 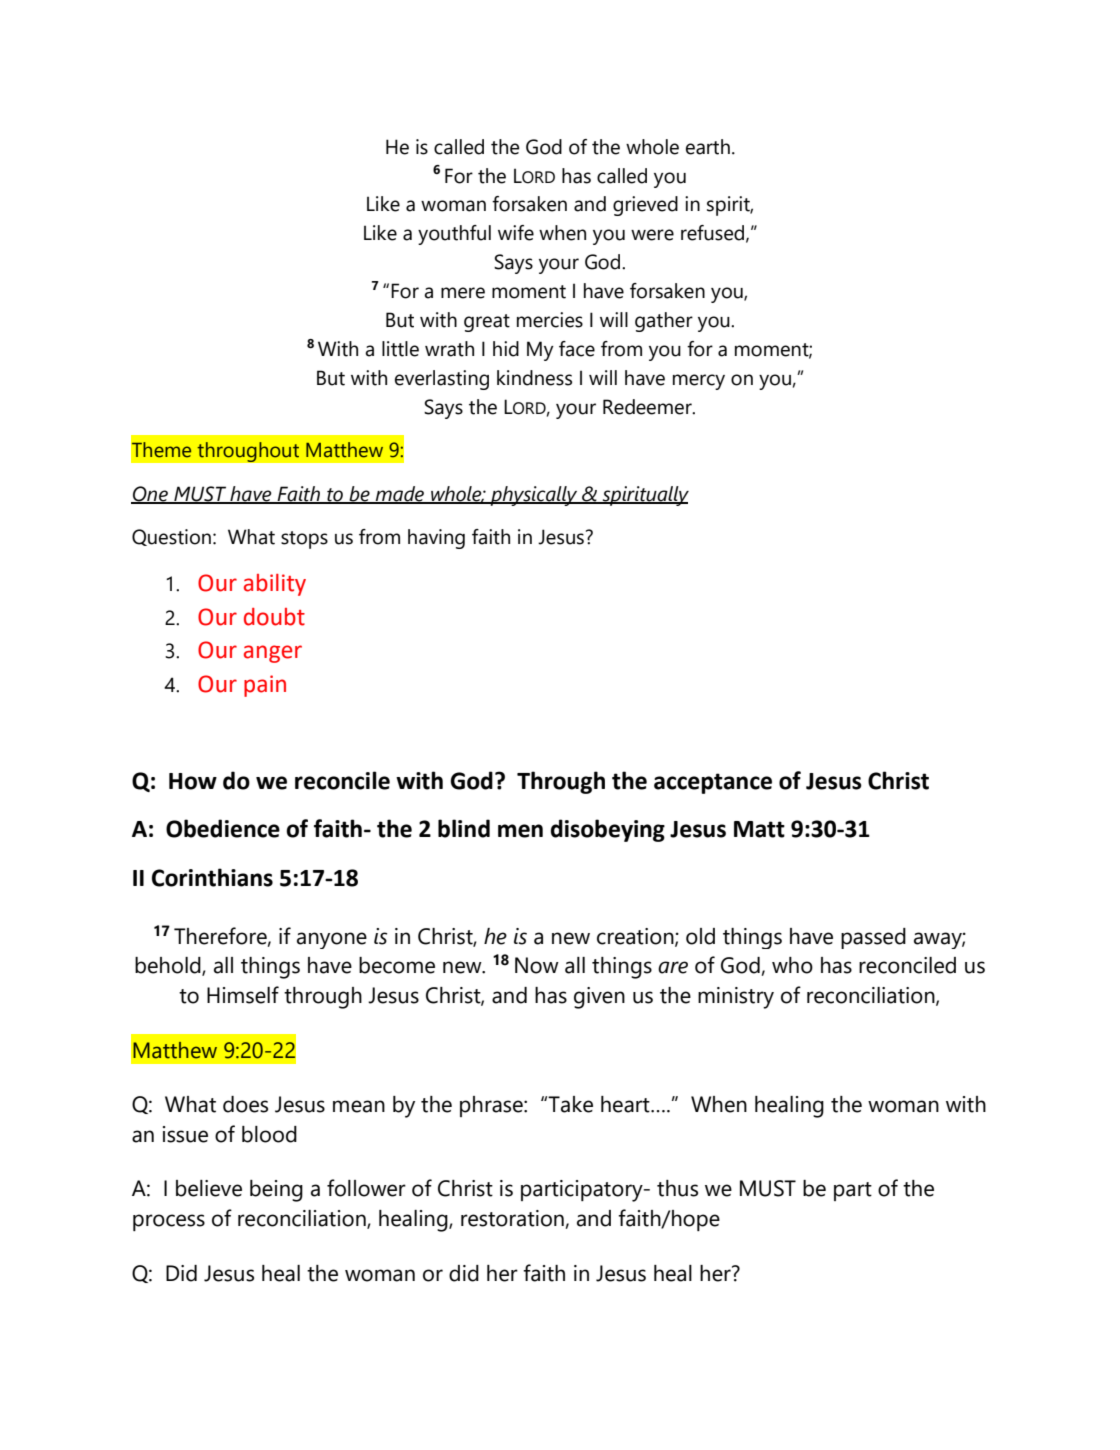 What do you see at coordinates (464, 828) in the screenshot?
I see `blind` at bounding box center [464, 828].
